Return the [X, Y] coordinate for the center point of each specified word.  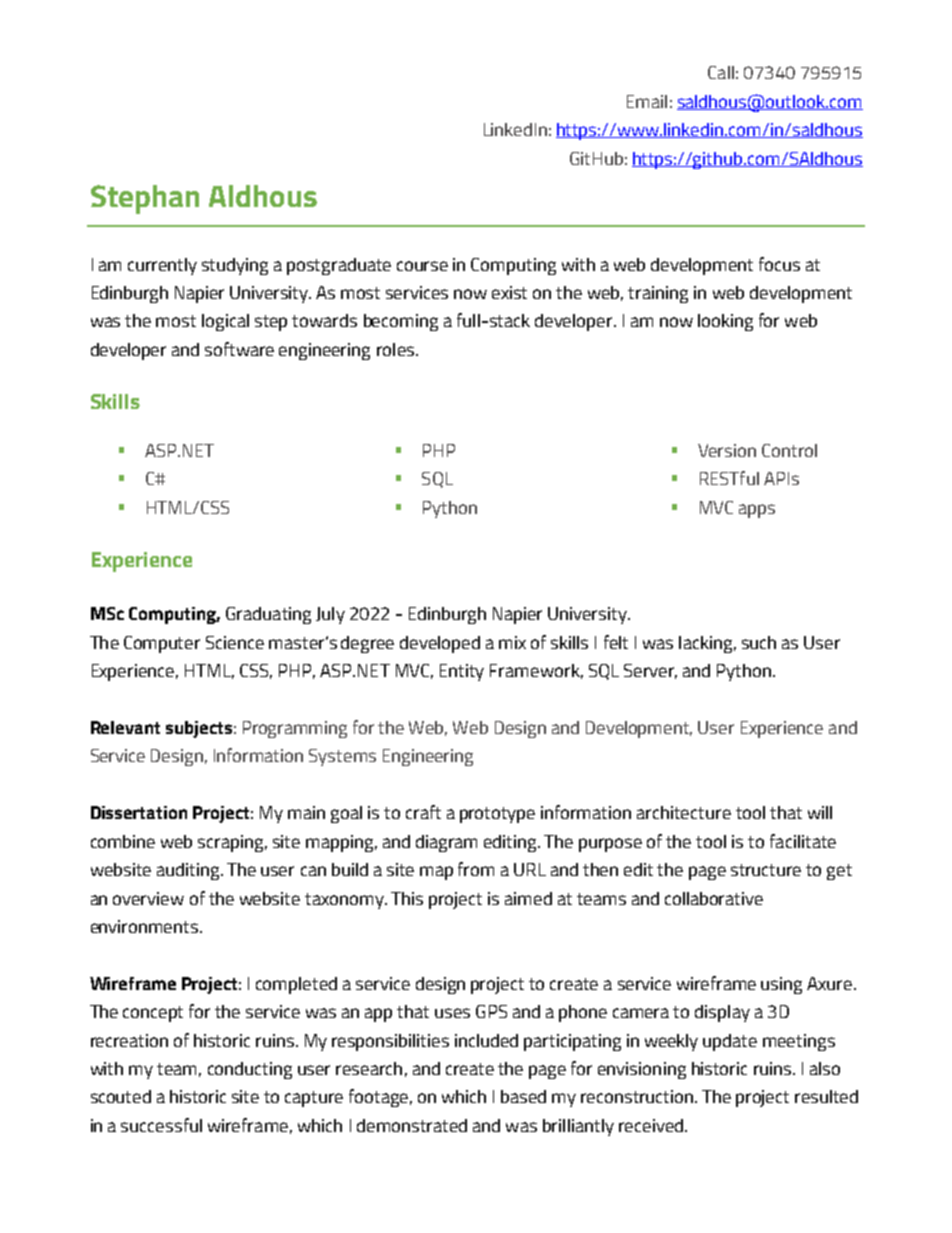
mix [512, 642]
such [759, 642]
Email [647, 101]
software [239, 349]
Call [721, 72]
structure [766, 870]
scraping [232, 843]
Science [235, 642]
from [476, 869]
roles [395, 349]
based [523, 1096]
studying [235, 266]
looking [725, 322]
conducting [250, 1070]
